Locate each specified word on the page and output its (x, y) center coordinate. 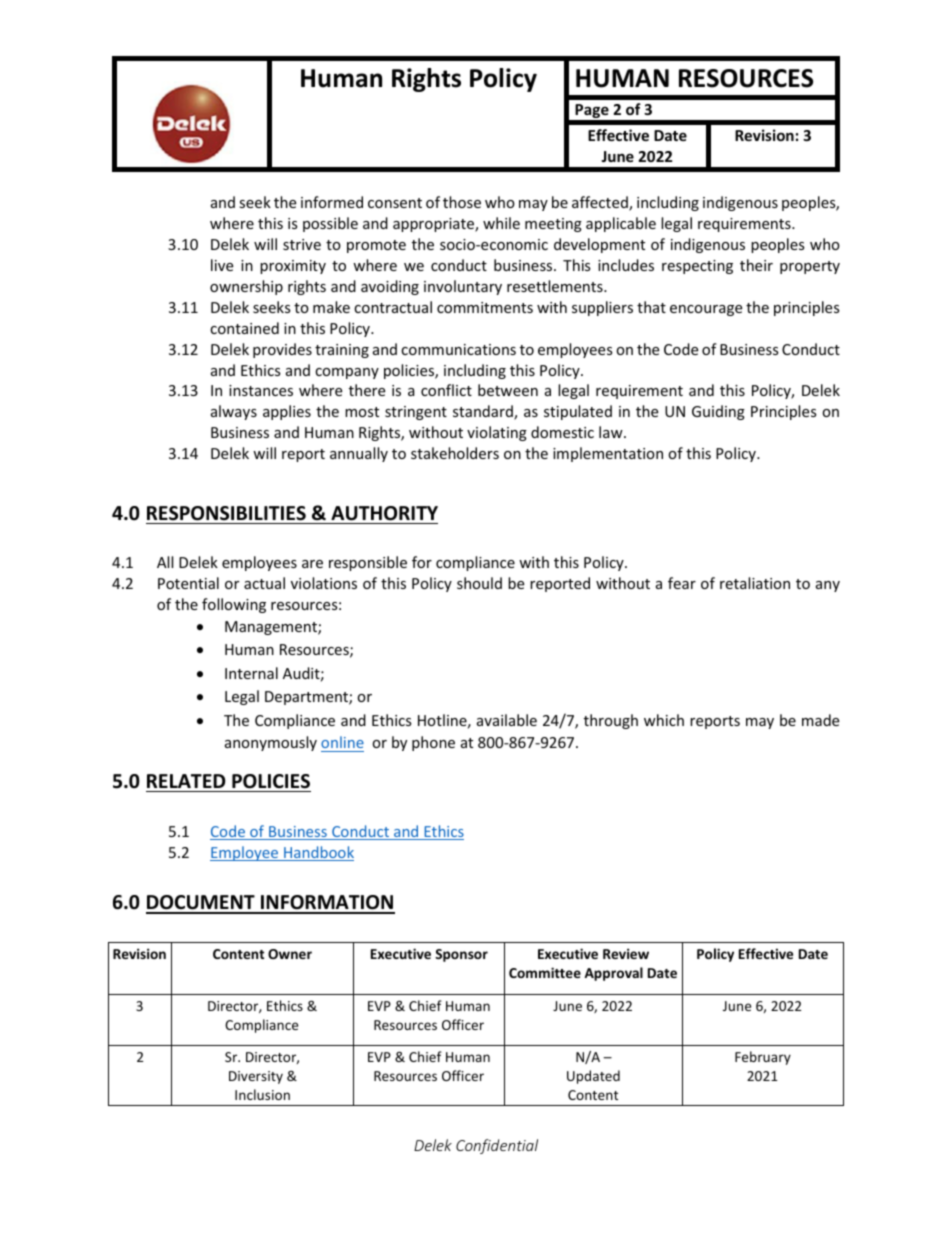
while (501, 223)
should (479, 583)
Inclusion (262, 1094)
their (756, 265)
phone (433, 743)
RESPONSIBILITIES (226, 513)
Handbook (318, 853)
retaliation (755, 583)
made (820, 720)
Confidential (497, 1146)
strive (302, 244)
